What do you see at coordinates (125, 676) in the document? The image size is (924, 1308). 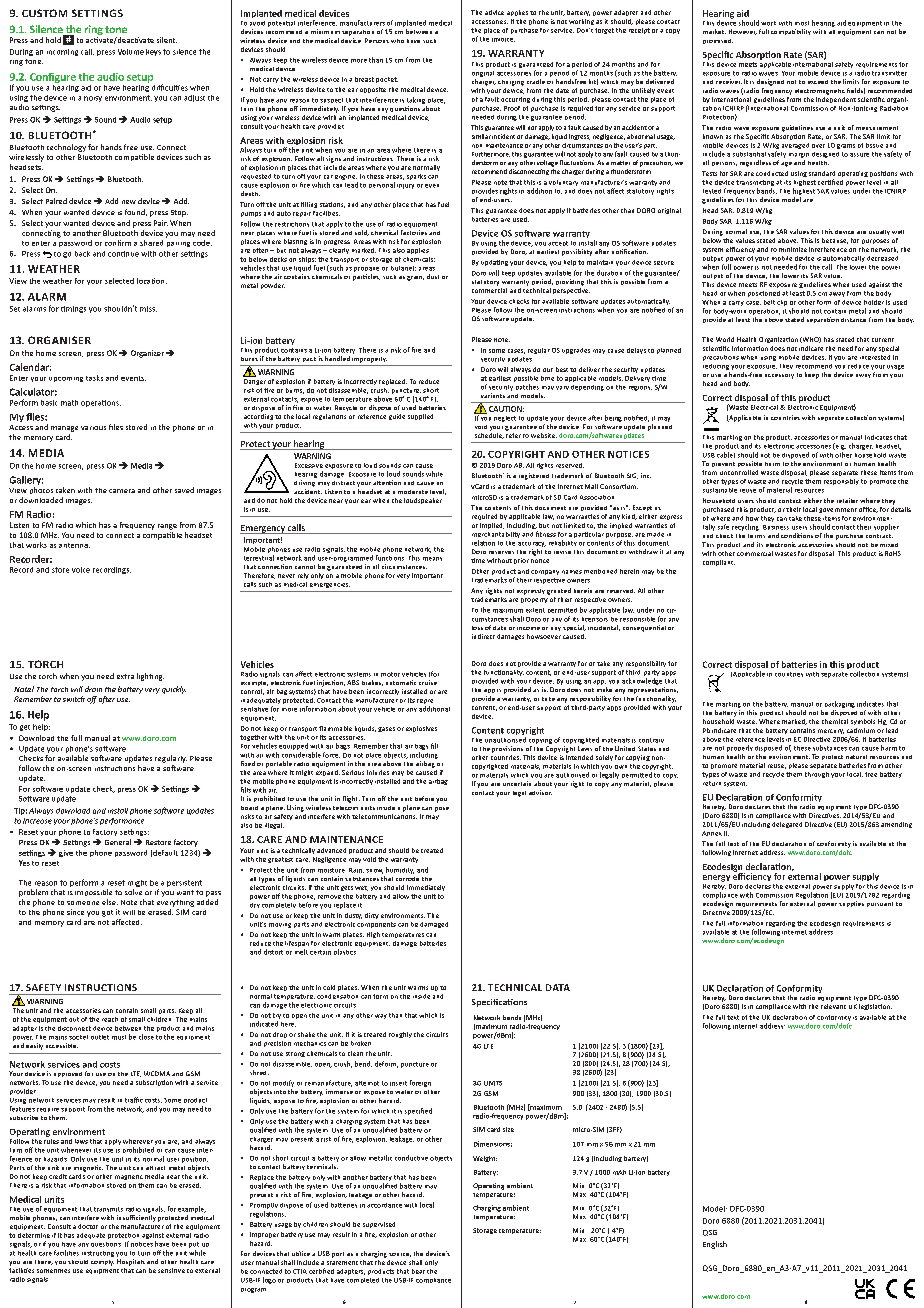 I see `extra` at bounding box center [125, 676].
